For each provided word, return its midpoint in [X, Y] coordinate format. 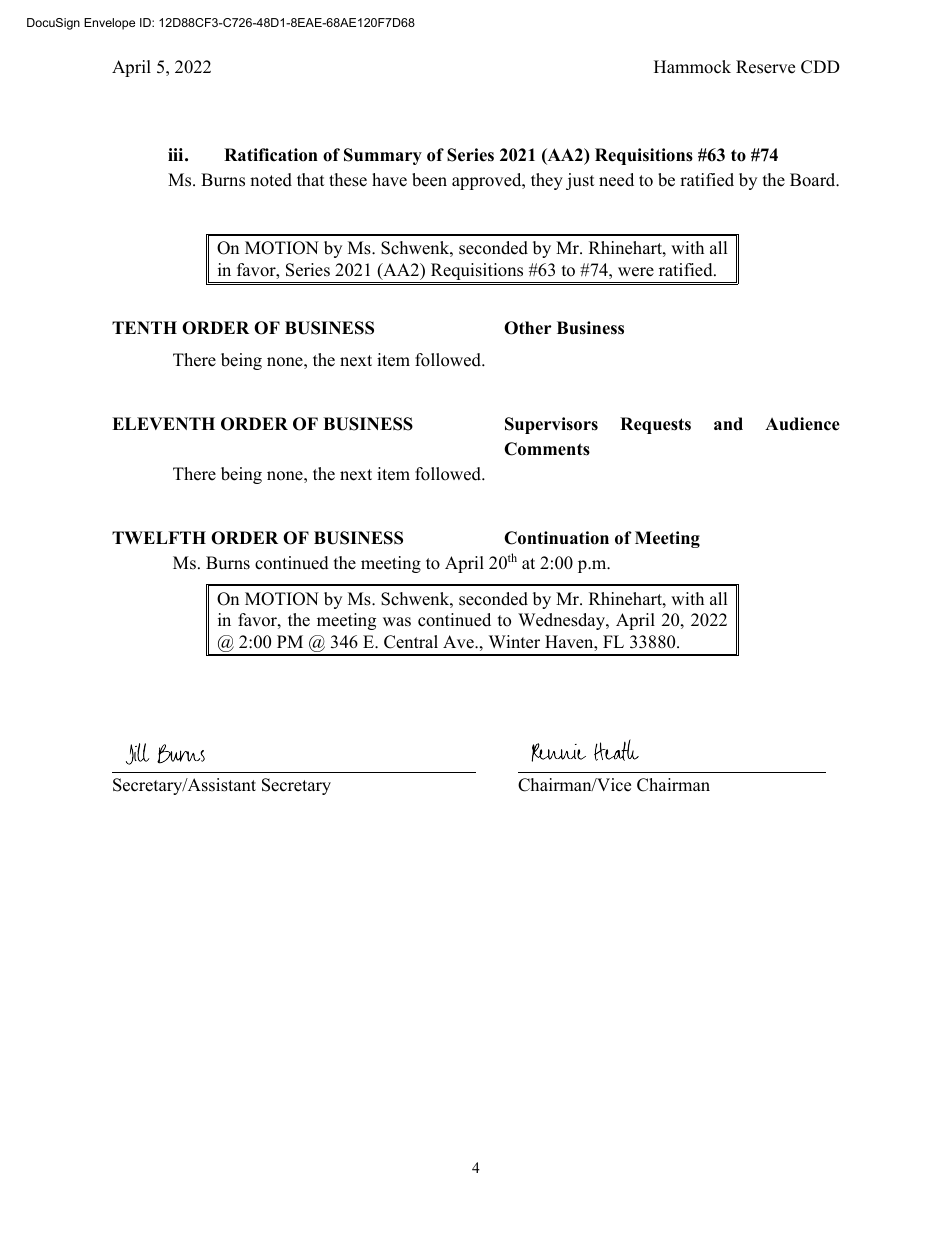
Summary [383, 156]
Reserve [765, 67]
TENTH [144, 327]
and [728, 424]
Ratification [271, 155]
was [397, 622]
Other [528, 328]
